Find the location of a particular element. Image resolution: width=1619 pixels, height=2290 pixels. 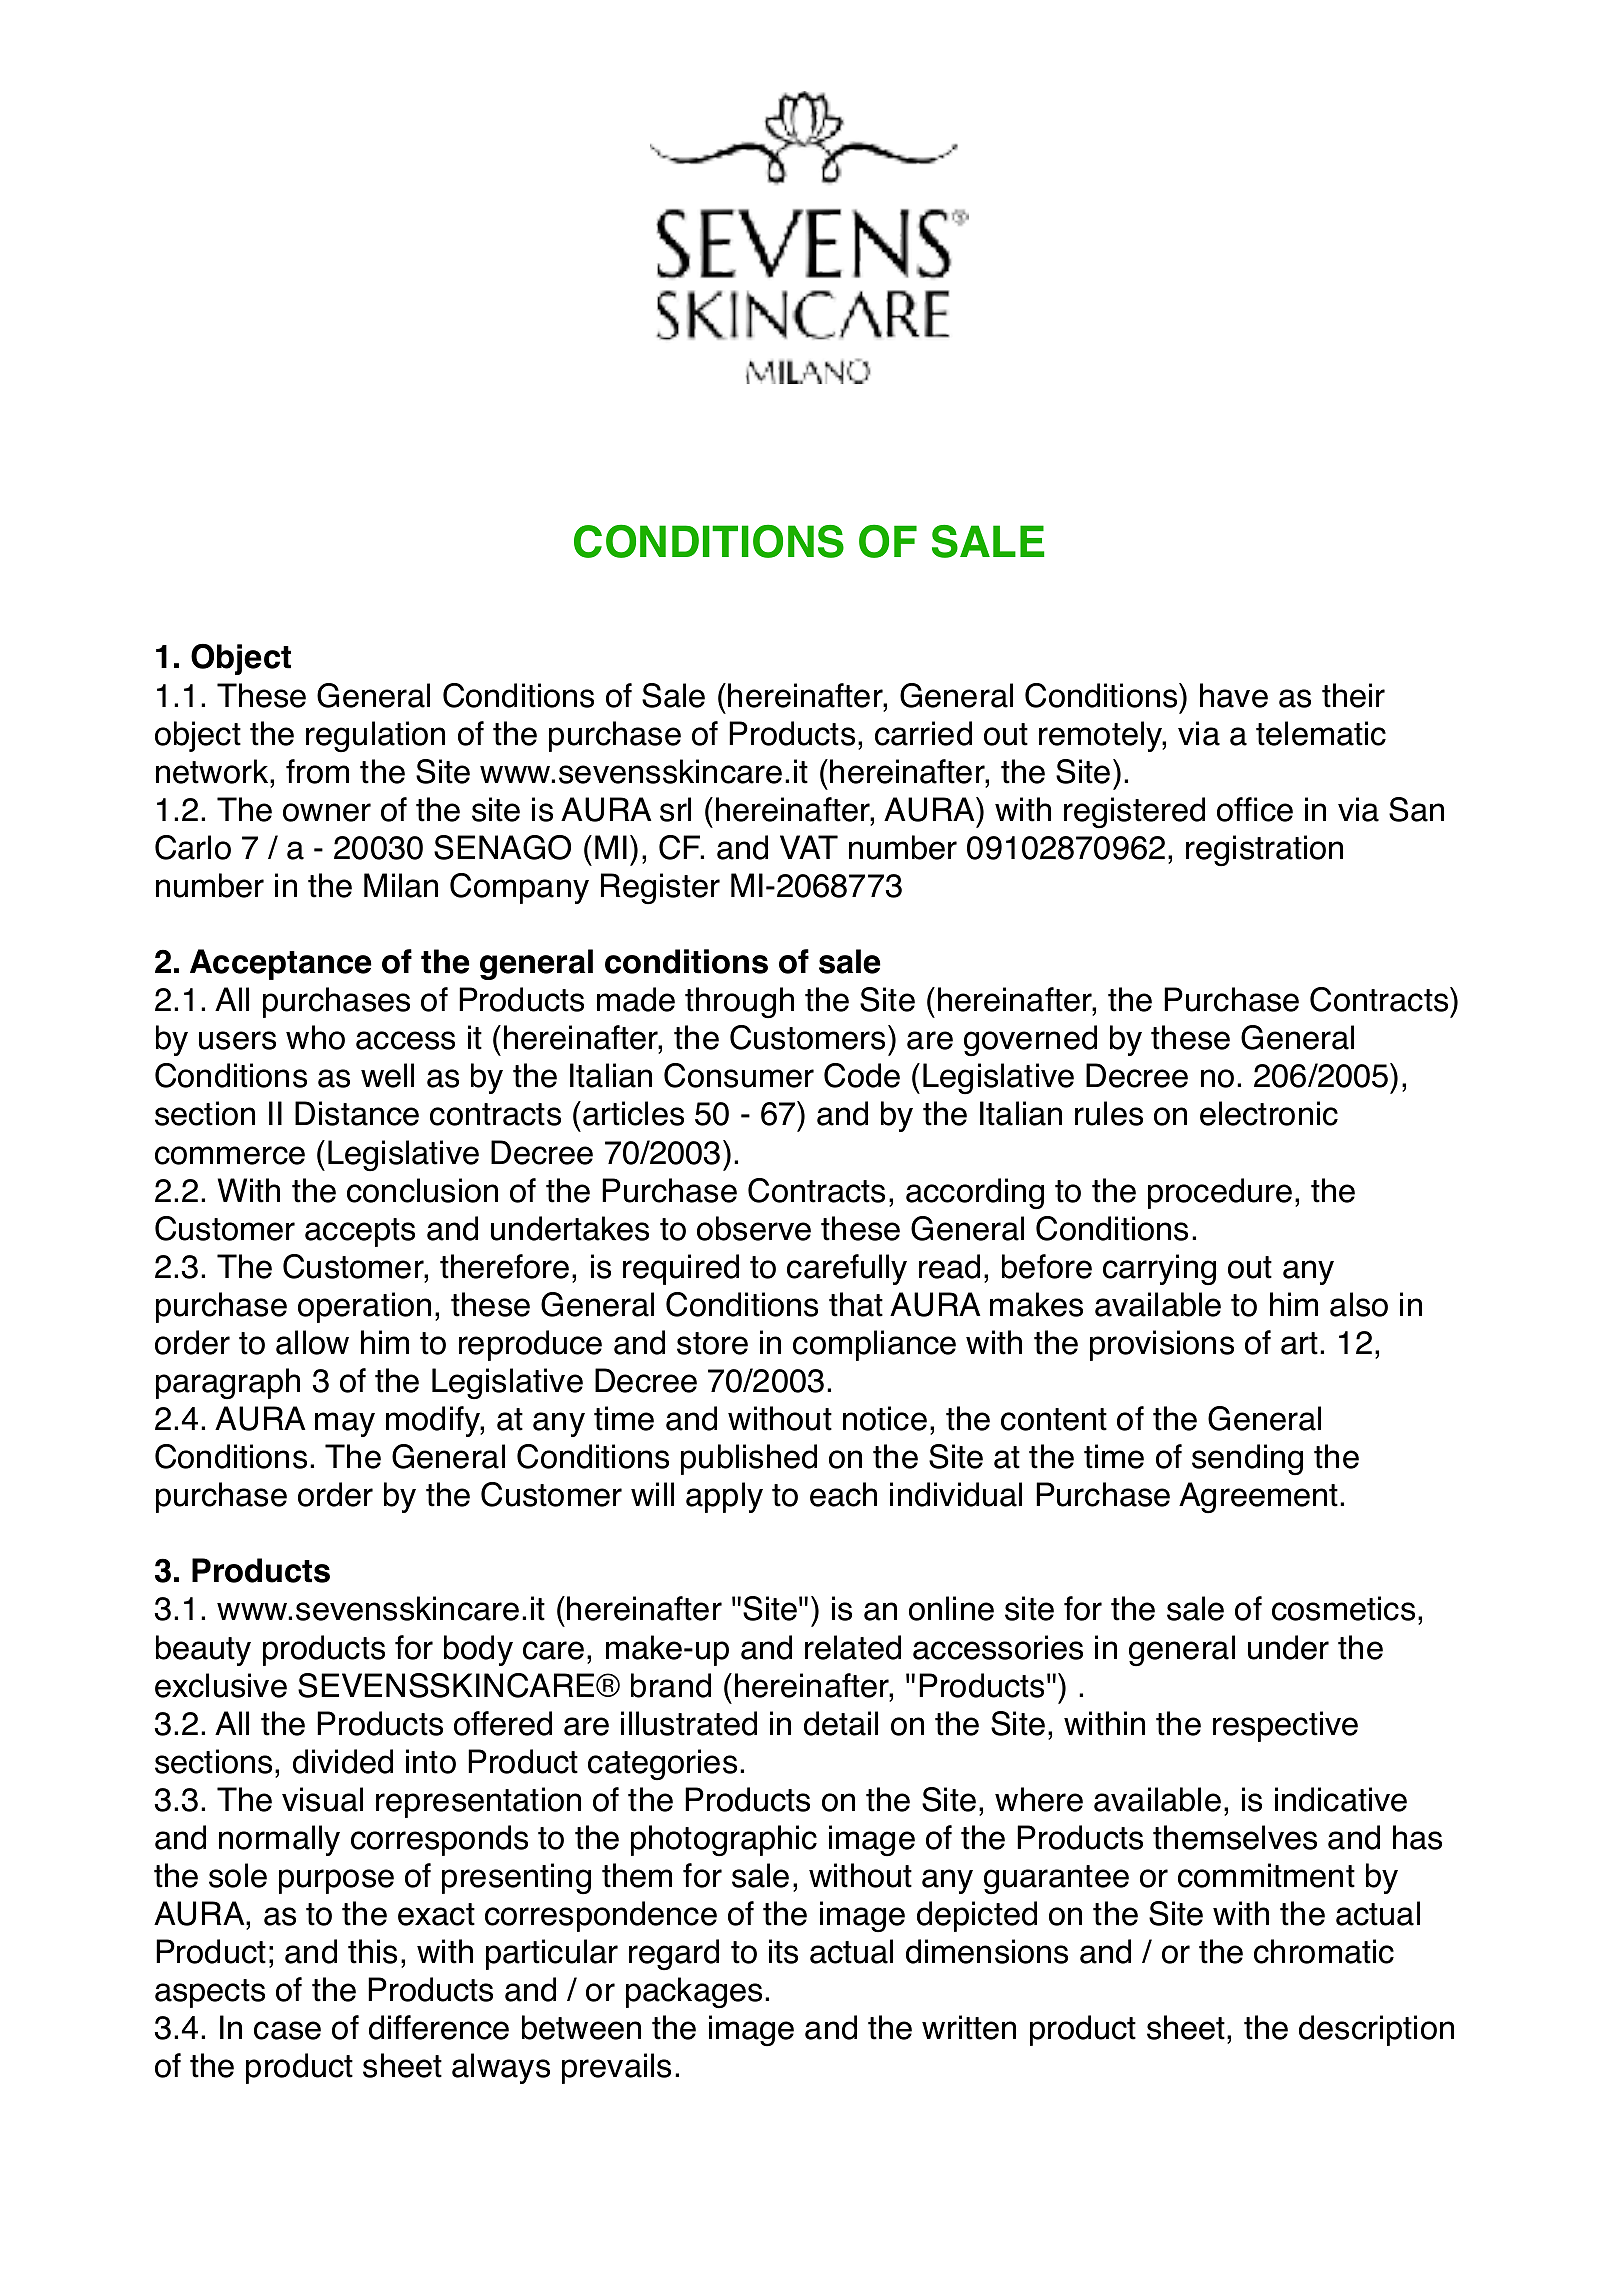

case is located at coordinates (287, 2030).
